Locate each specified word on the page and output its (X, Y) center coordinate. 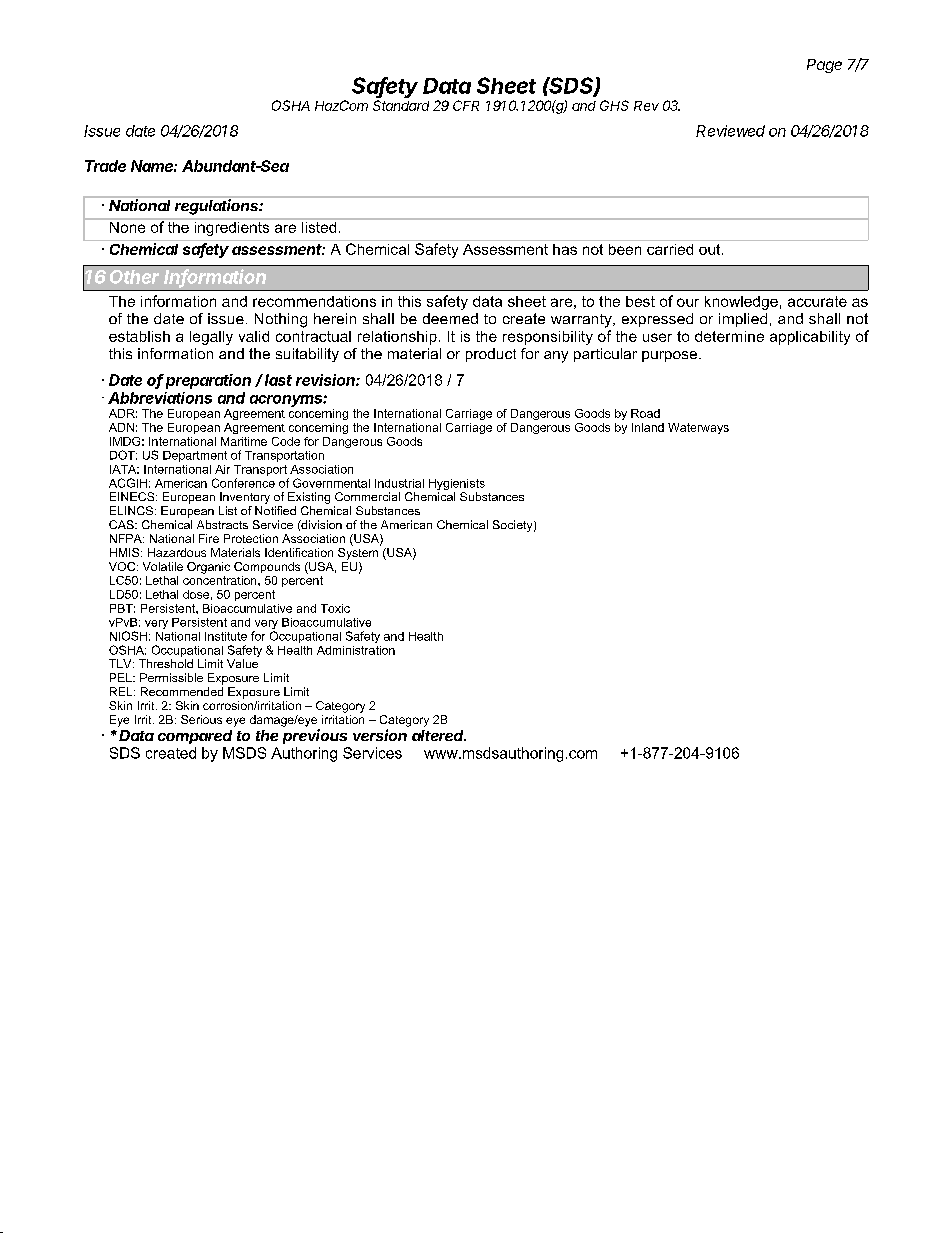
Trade (105, 166)
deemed (450, 318)
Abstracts (222, 524)
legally (211, 338)
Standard (401, 105)
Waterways (698, 428)
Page (824, 66)
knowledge (741, 303)
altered (439, 735)
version (380, 735)
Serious (201, 719)
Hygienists (457, 484)
